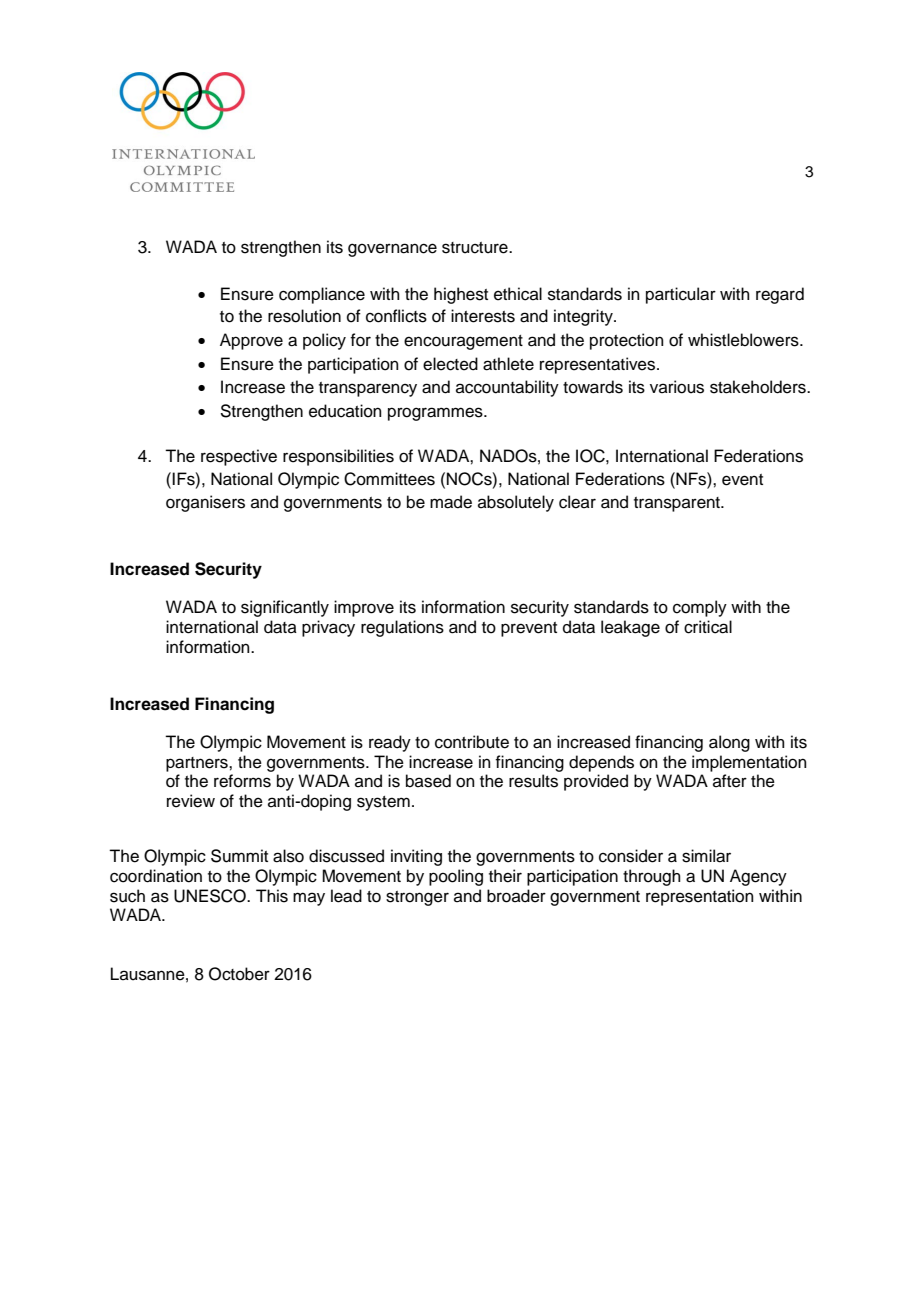 This screenshot has width=924, height=1308. I want to click on made, so click(451, 502).
